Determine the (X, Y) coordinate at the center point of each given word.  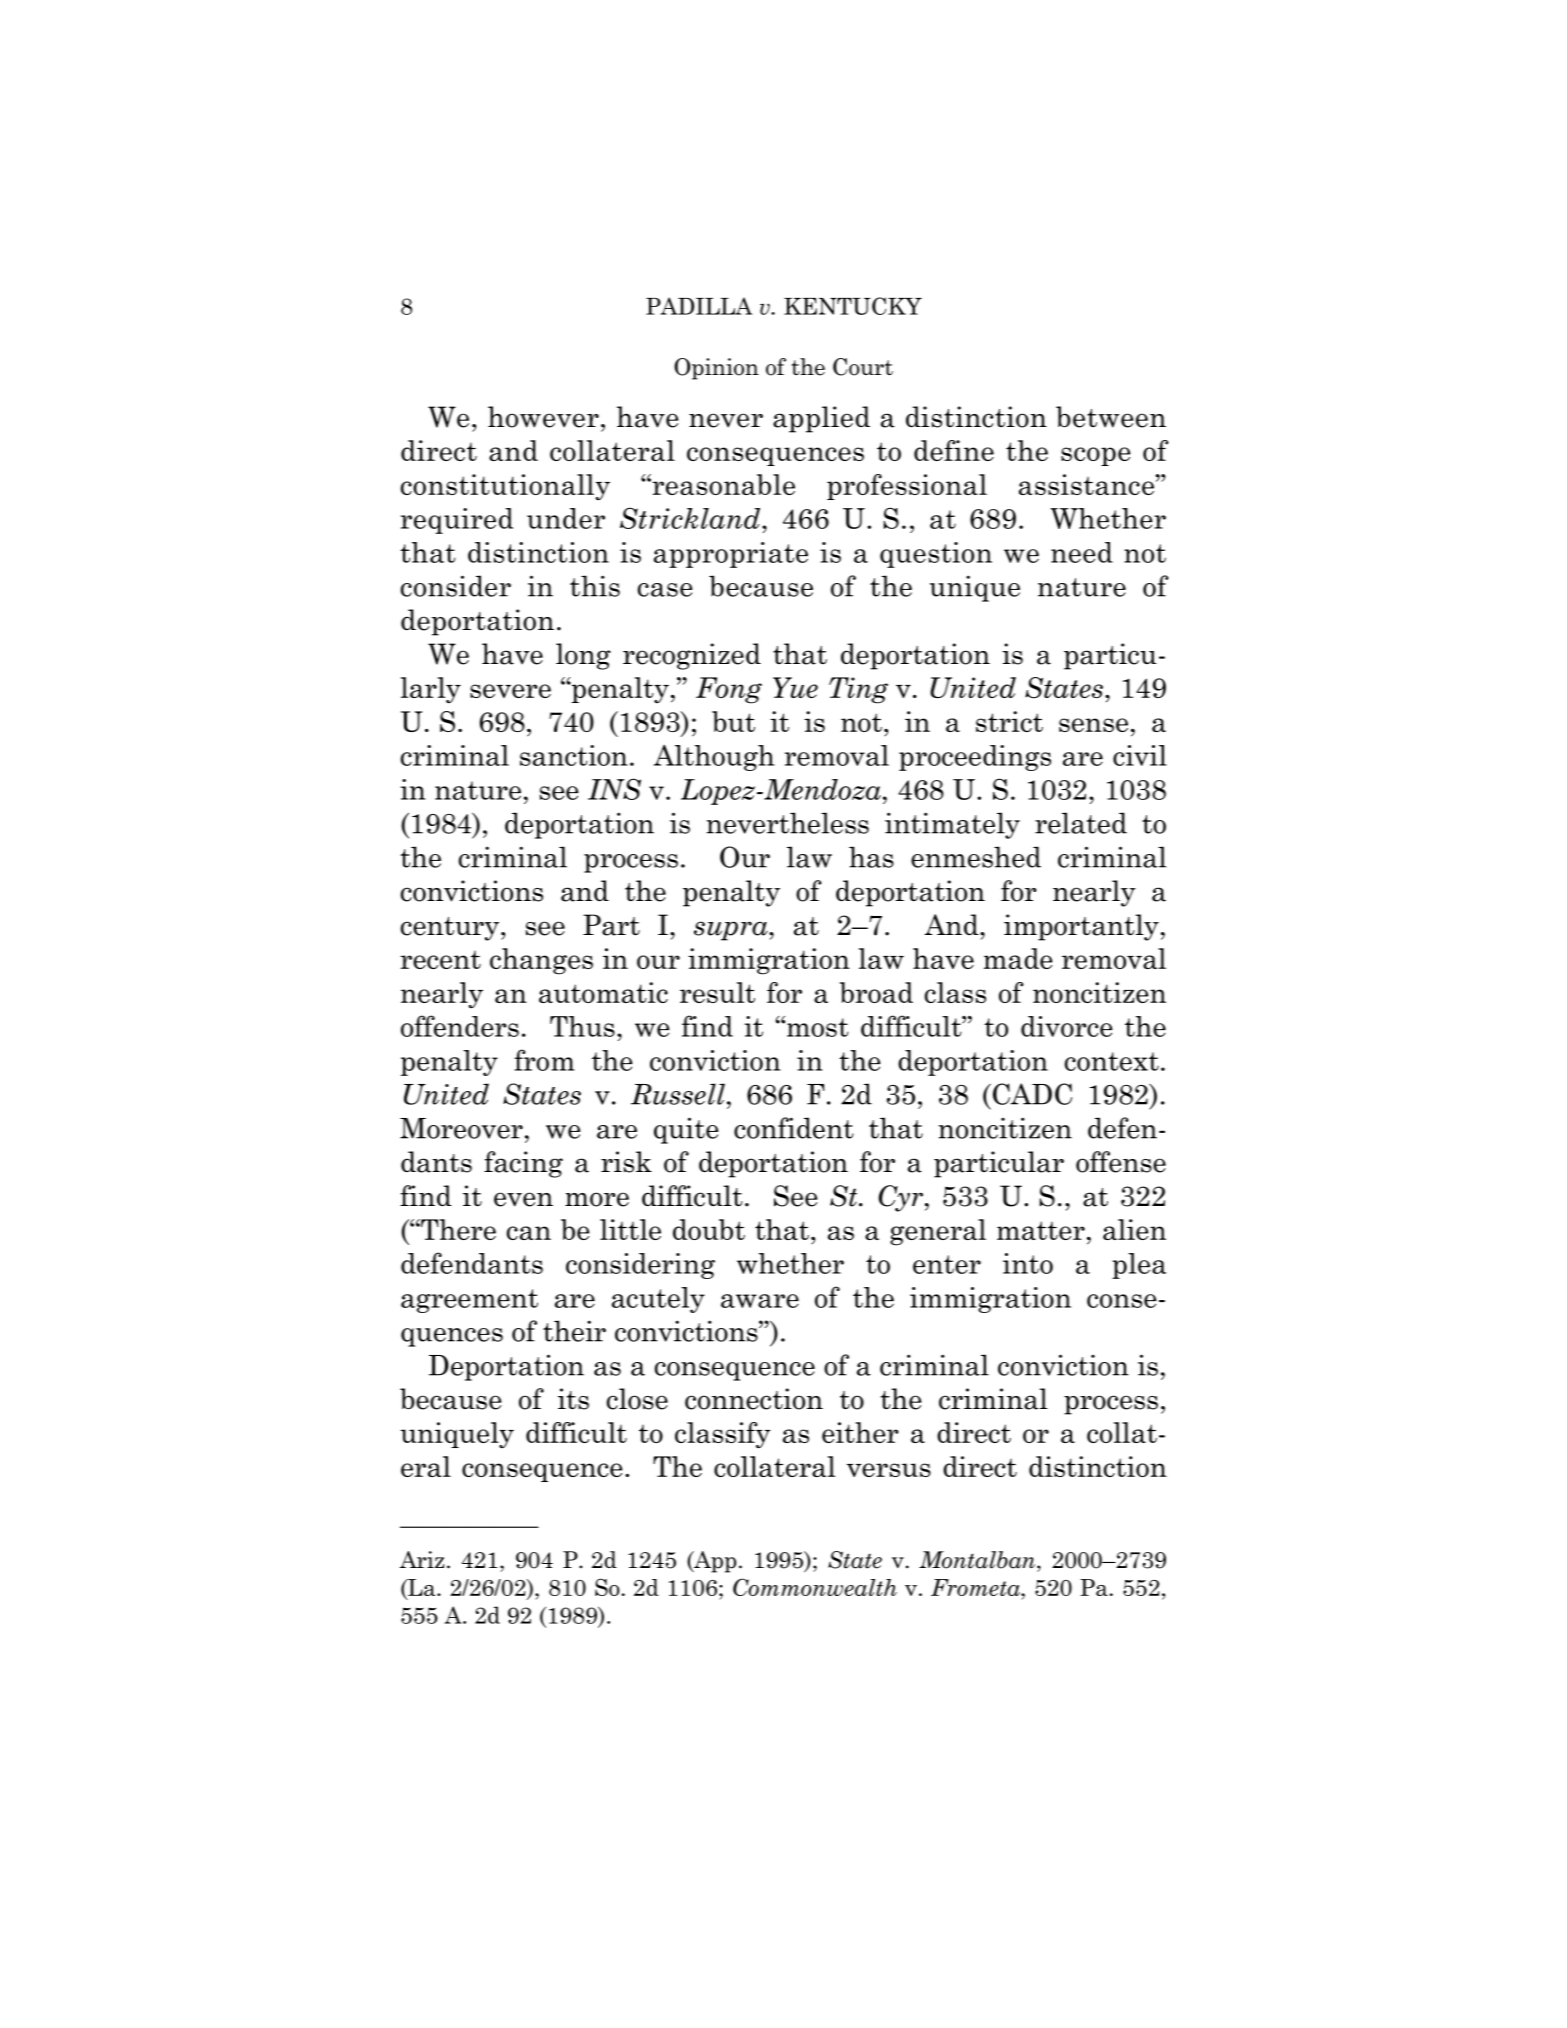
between (1111, 417)
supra (732, 931)
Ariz (422, 1559)
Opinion (716, 369)
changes (541, 961)
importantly (1081, 927)
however (543, 417)
